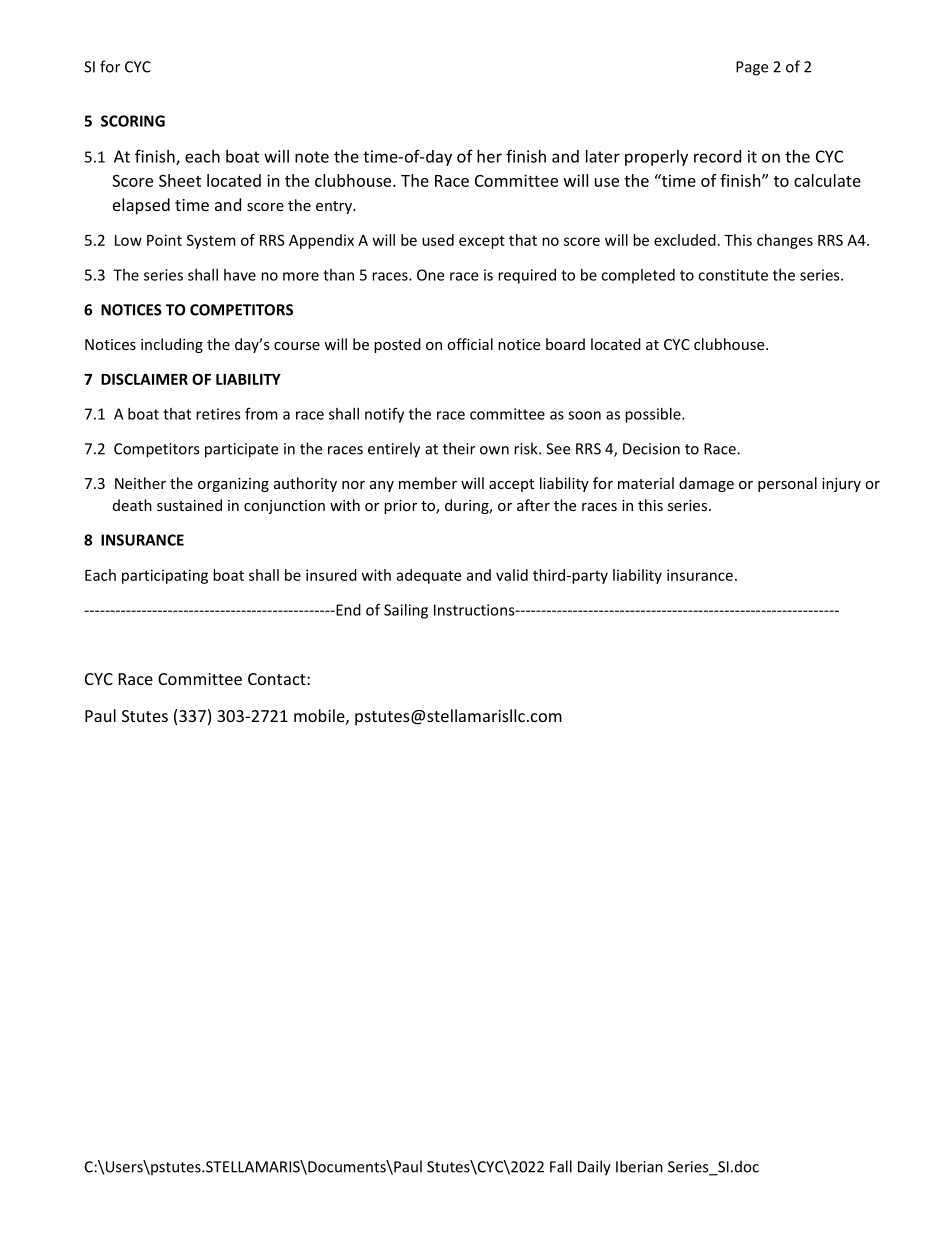  What do you see at coordinates (494, 450) in the image?
I see `own` at bounding box center [494, 450].
